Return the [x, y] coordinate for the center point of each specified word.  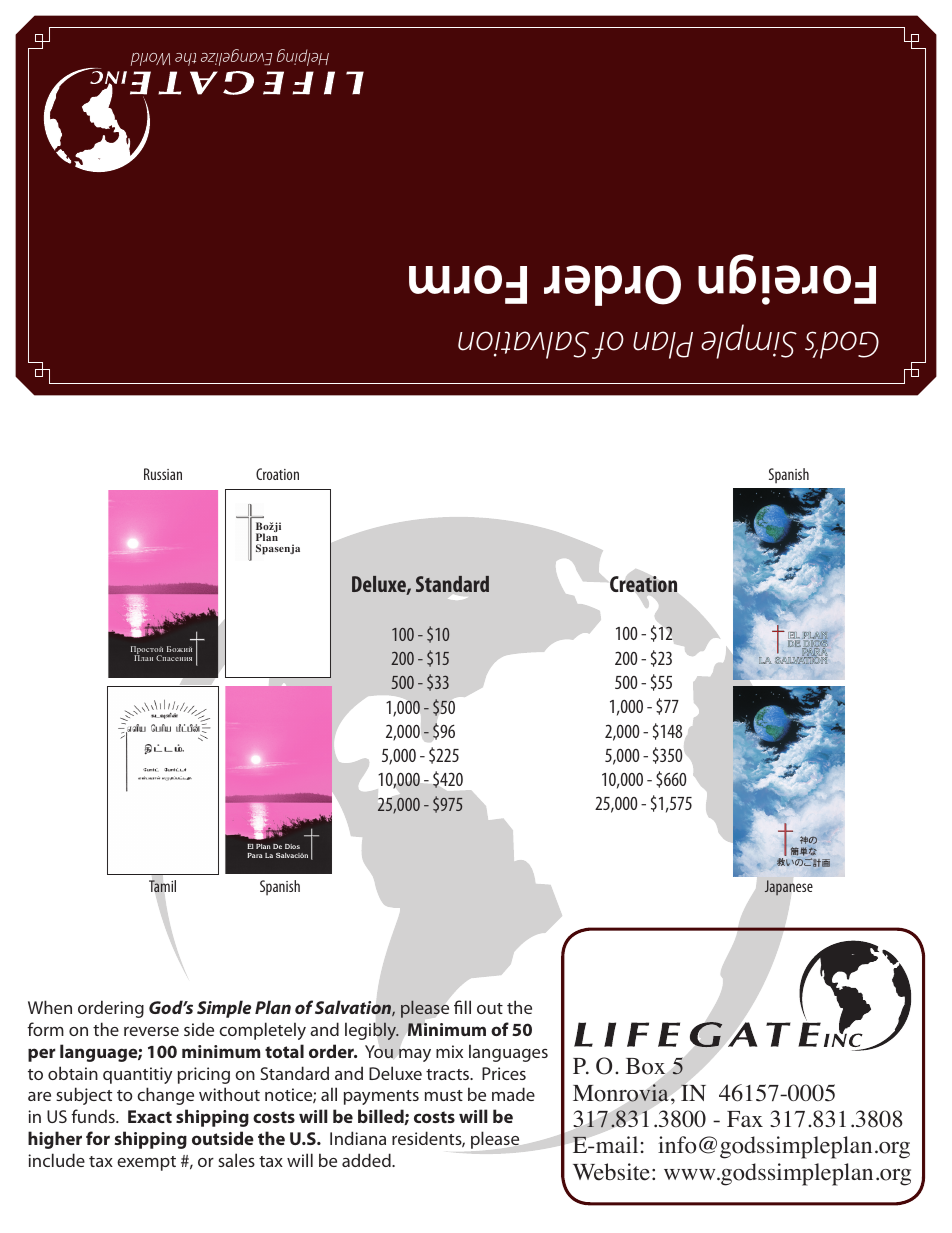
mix [449, 1051]
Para [255, 855]
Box [645, 1066]
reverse [151, 1031]
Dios [292, 846]
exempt [146, 1163]
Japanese [789, 887]
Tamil [162, 886]
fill [462, 1007]
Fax [745, 1119]
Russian [163, 474]
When [50, 1007]
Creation [643, 584]
